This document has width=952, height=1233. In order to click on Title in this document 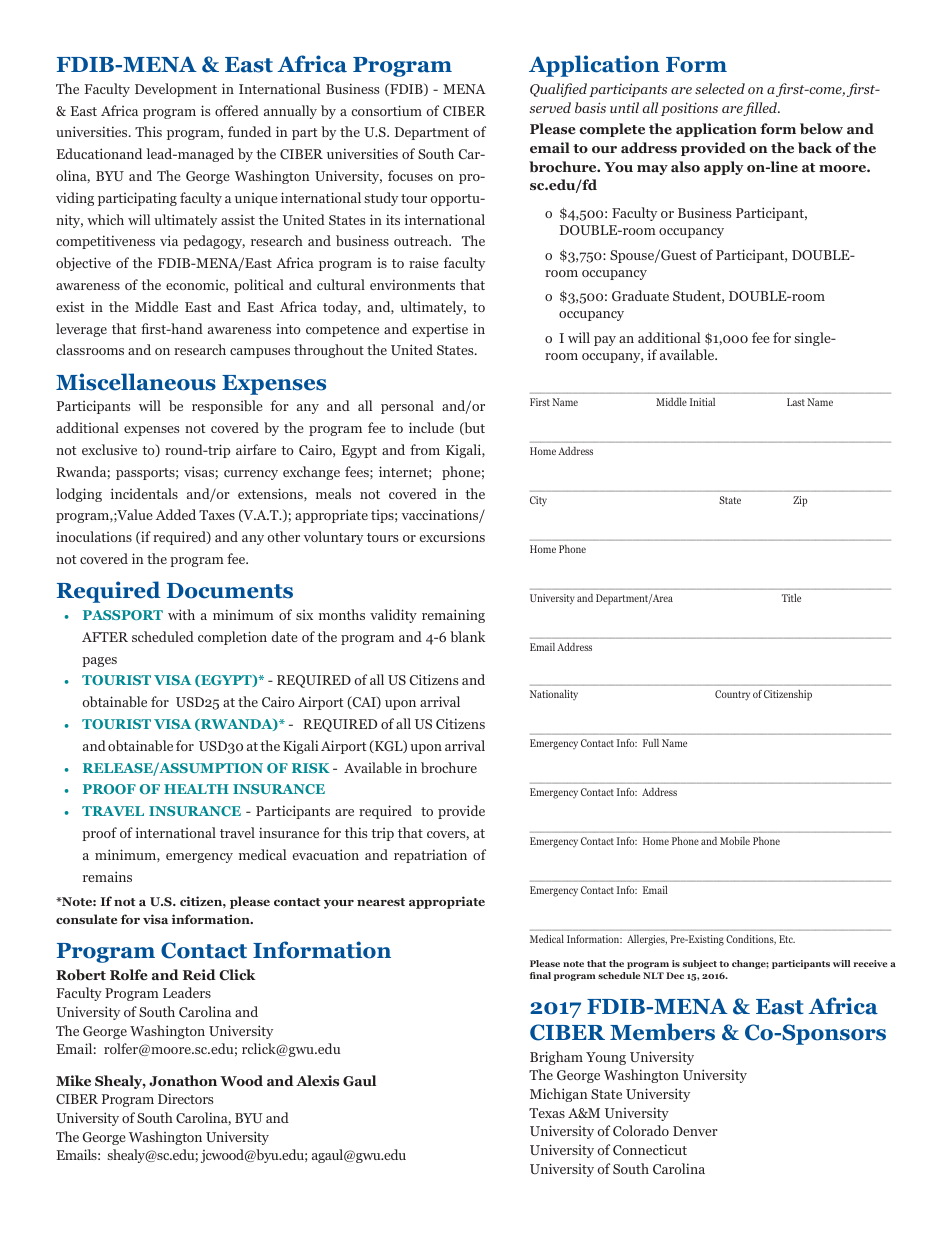, I will do `click(791, 598)`.
